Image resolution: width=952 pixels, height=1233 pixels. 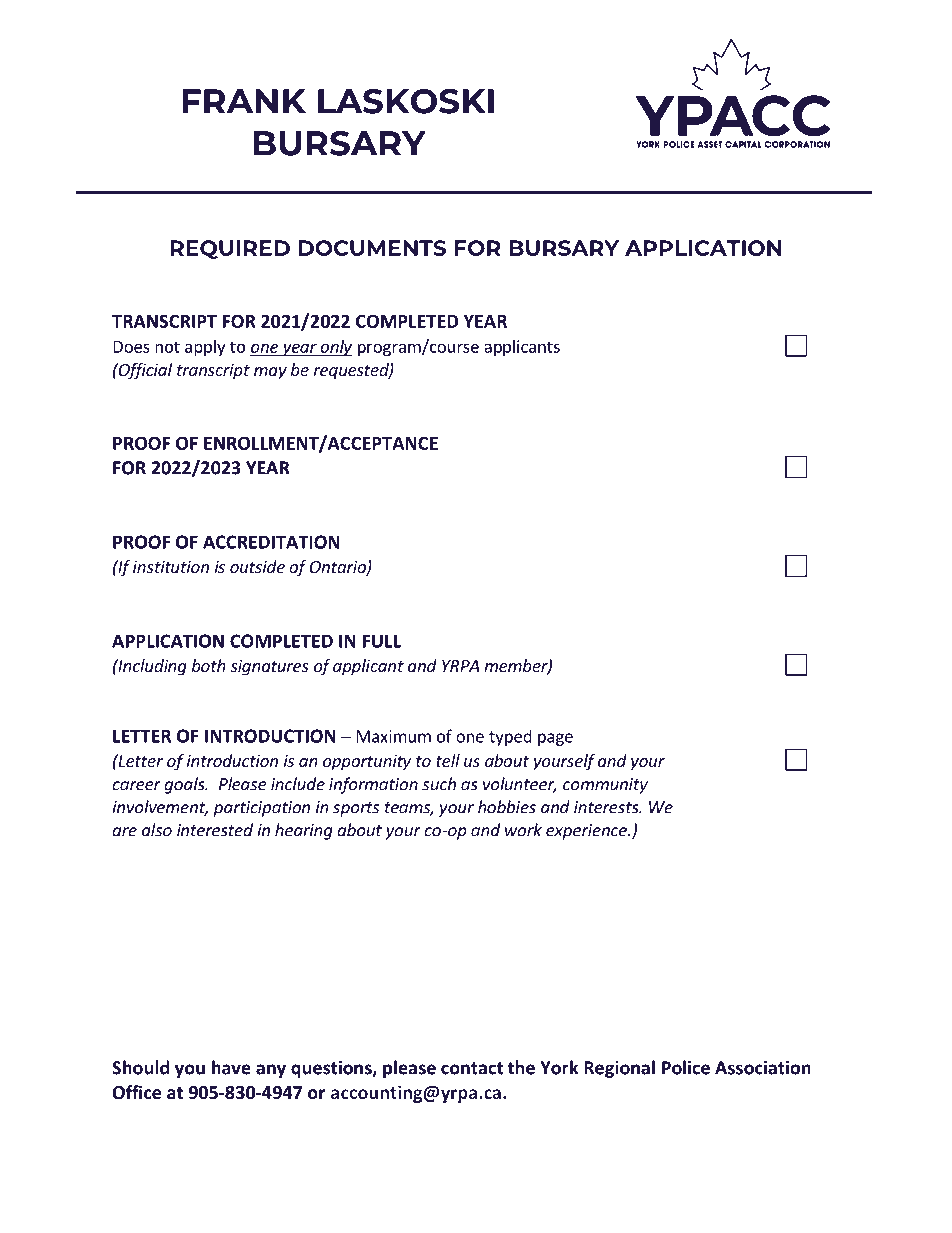 I want to click on DOCUMENTS, so click(x=372, y=248).
